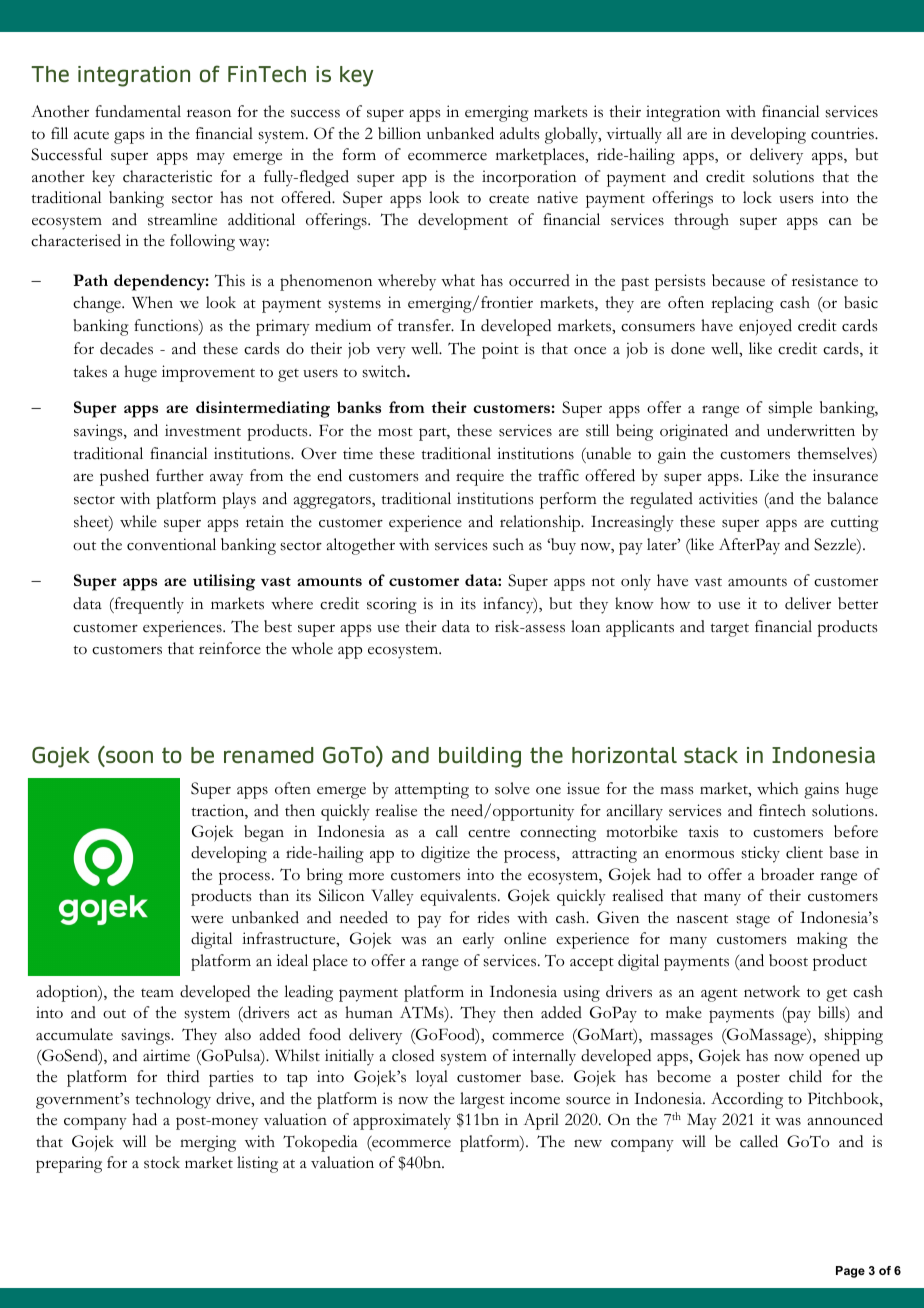 This screenshot has width=924, height=1308. I want to click on lock, so click(757, 197).
